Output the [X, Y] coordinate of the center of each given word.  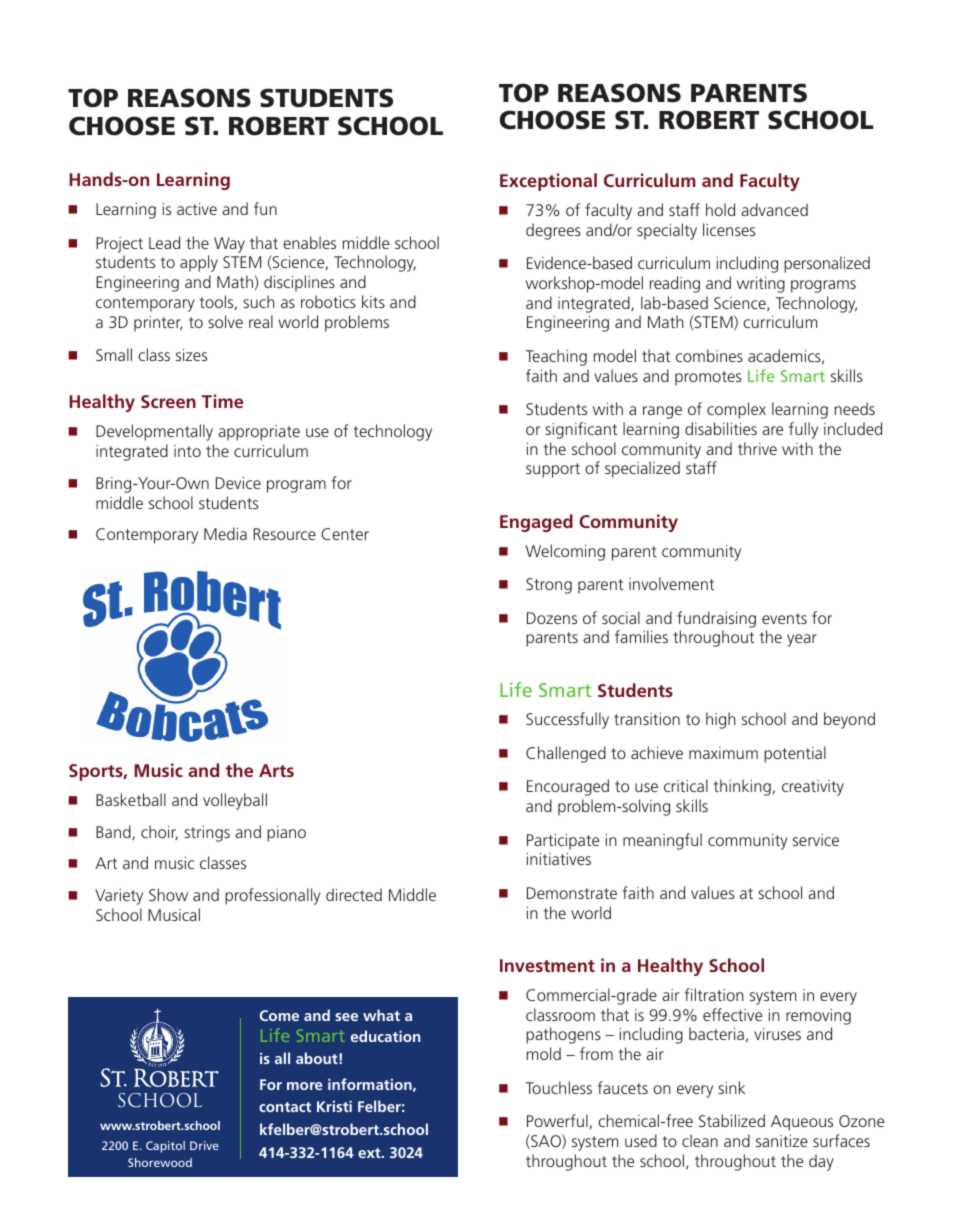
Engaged [536, 523]
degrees [553, 231]
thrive [757, 448]
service [816, 840]
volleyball [235, 801]
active [197, 209]
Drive [204, 1145]
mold [544, 1053]
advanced [774, 209]
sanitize [782, 1141]
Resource [284, 534]
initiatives [559, 859]
